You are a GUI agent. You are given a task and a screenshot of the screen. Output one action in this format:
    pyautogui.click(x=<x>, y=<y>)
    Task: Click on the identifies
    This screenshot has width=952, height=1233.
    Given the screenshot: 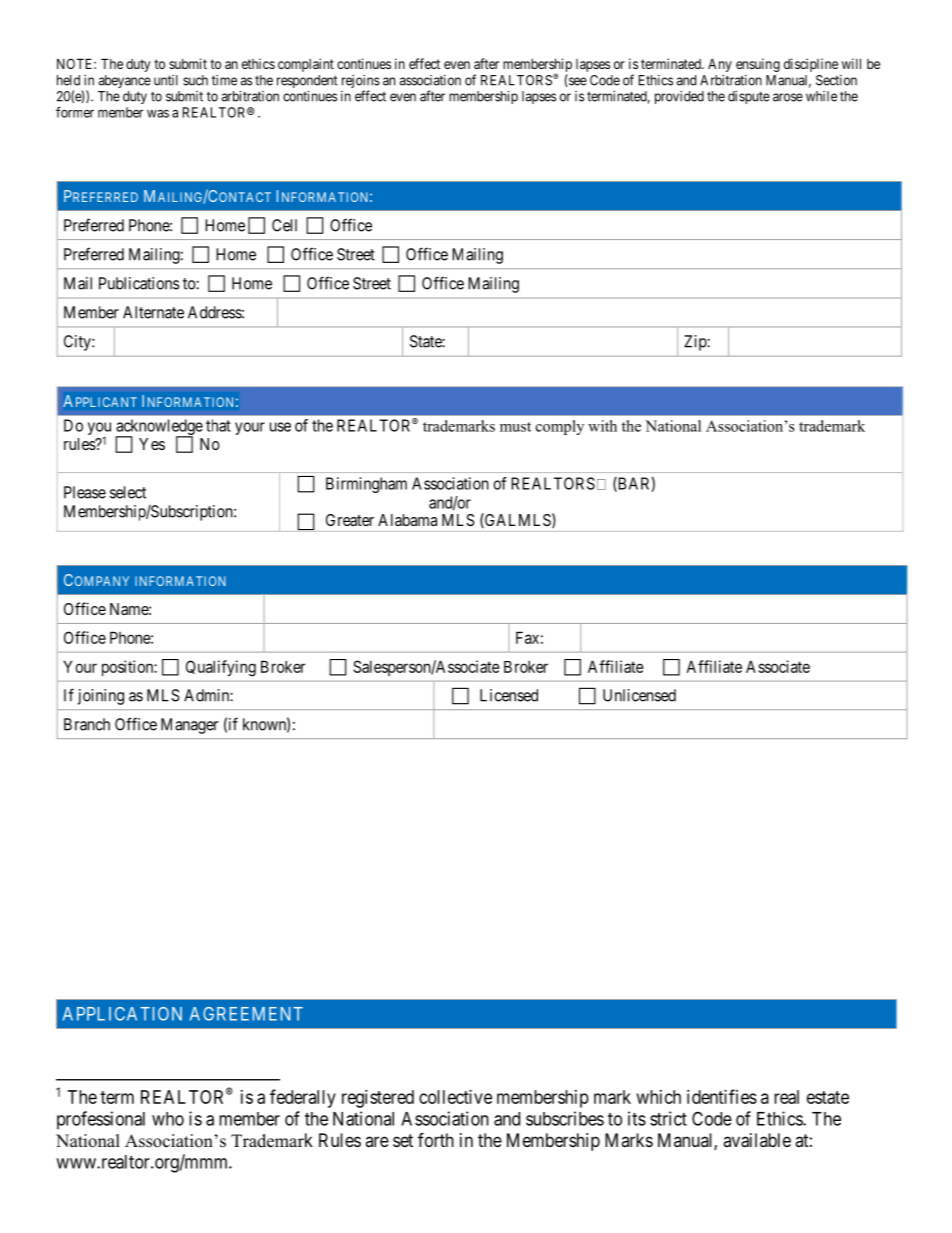 What is the action you would take?
    pyautogui.click(x=722, y=1096)
